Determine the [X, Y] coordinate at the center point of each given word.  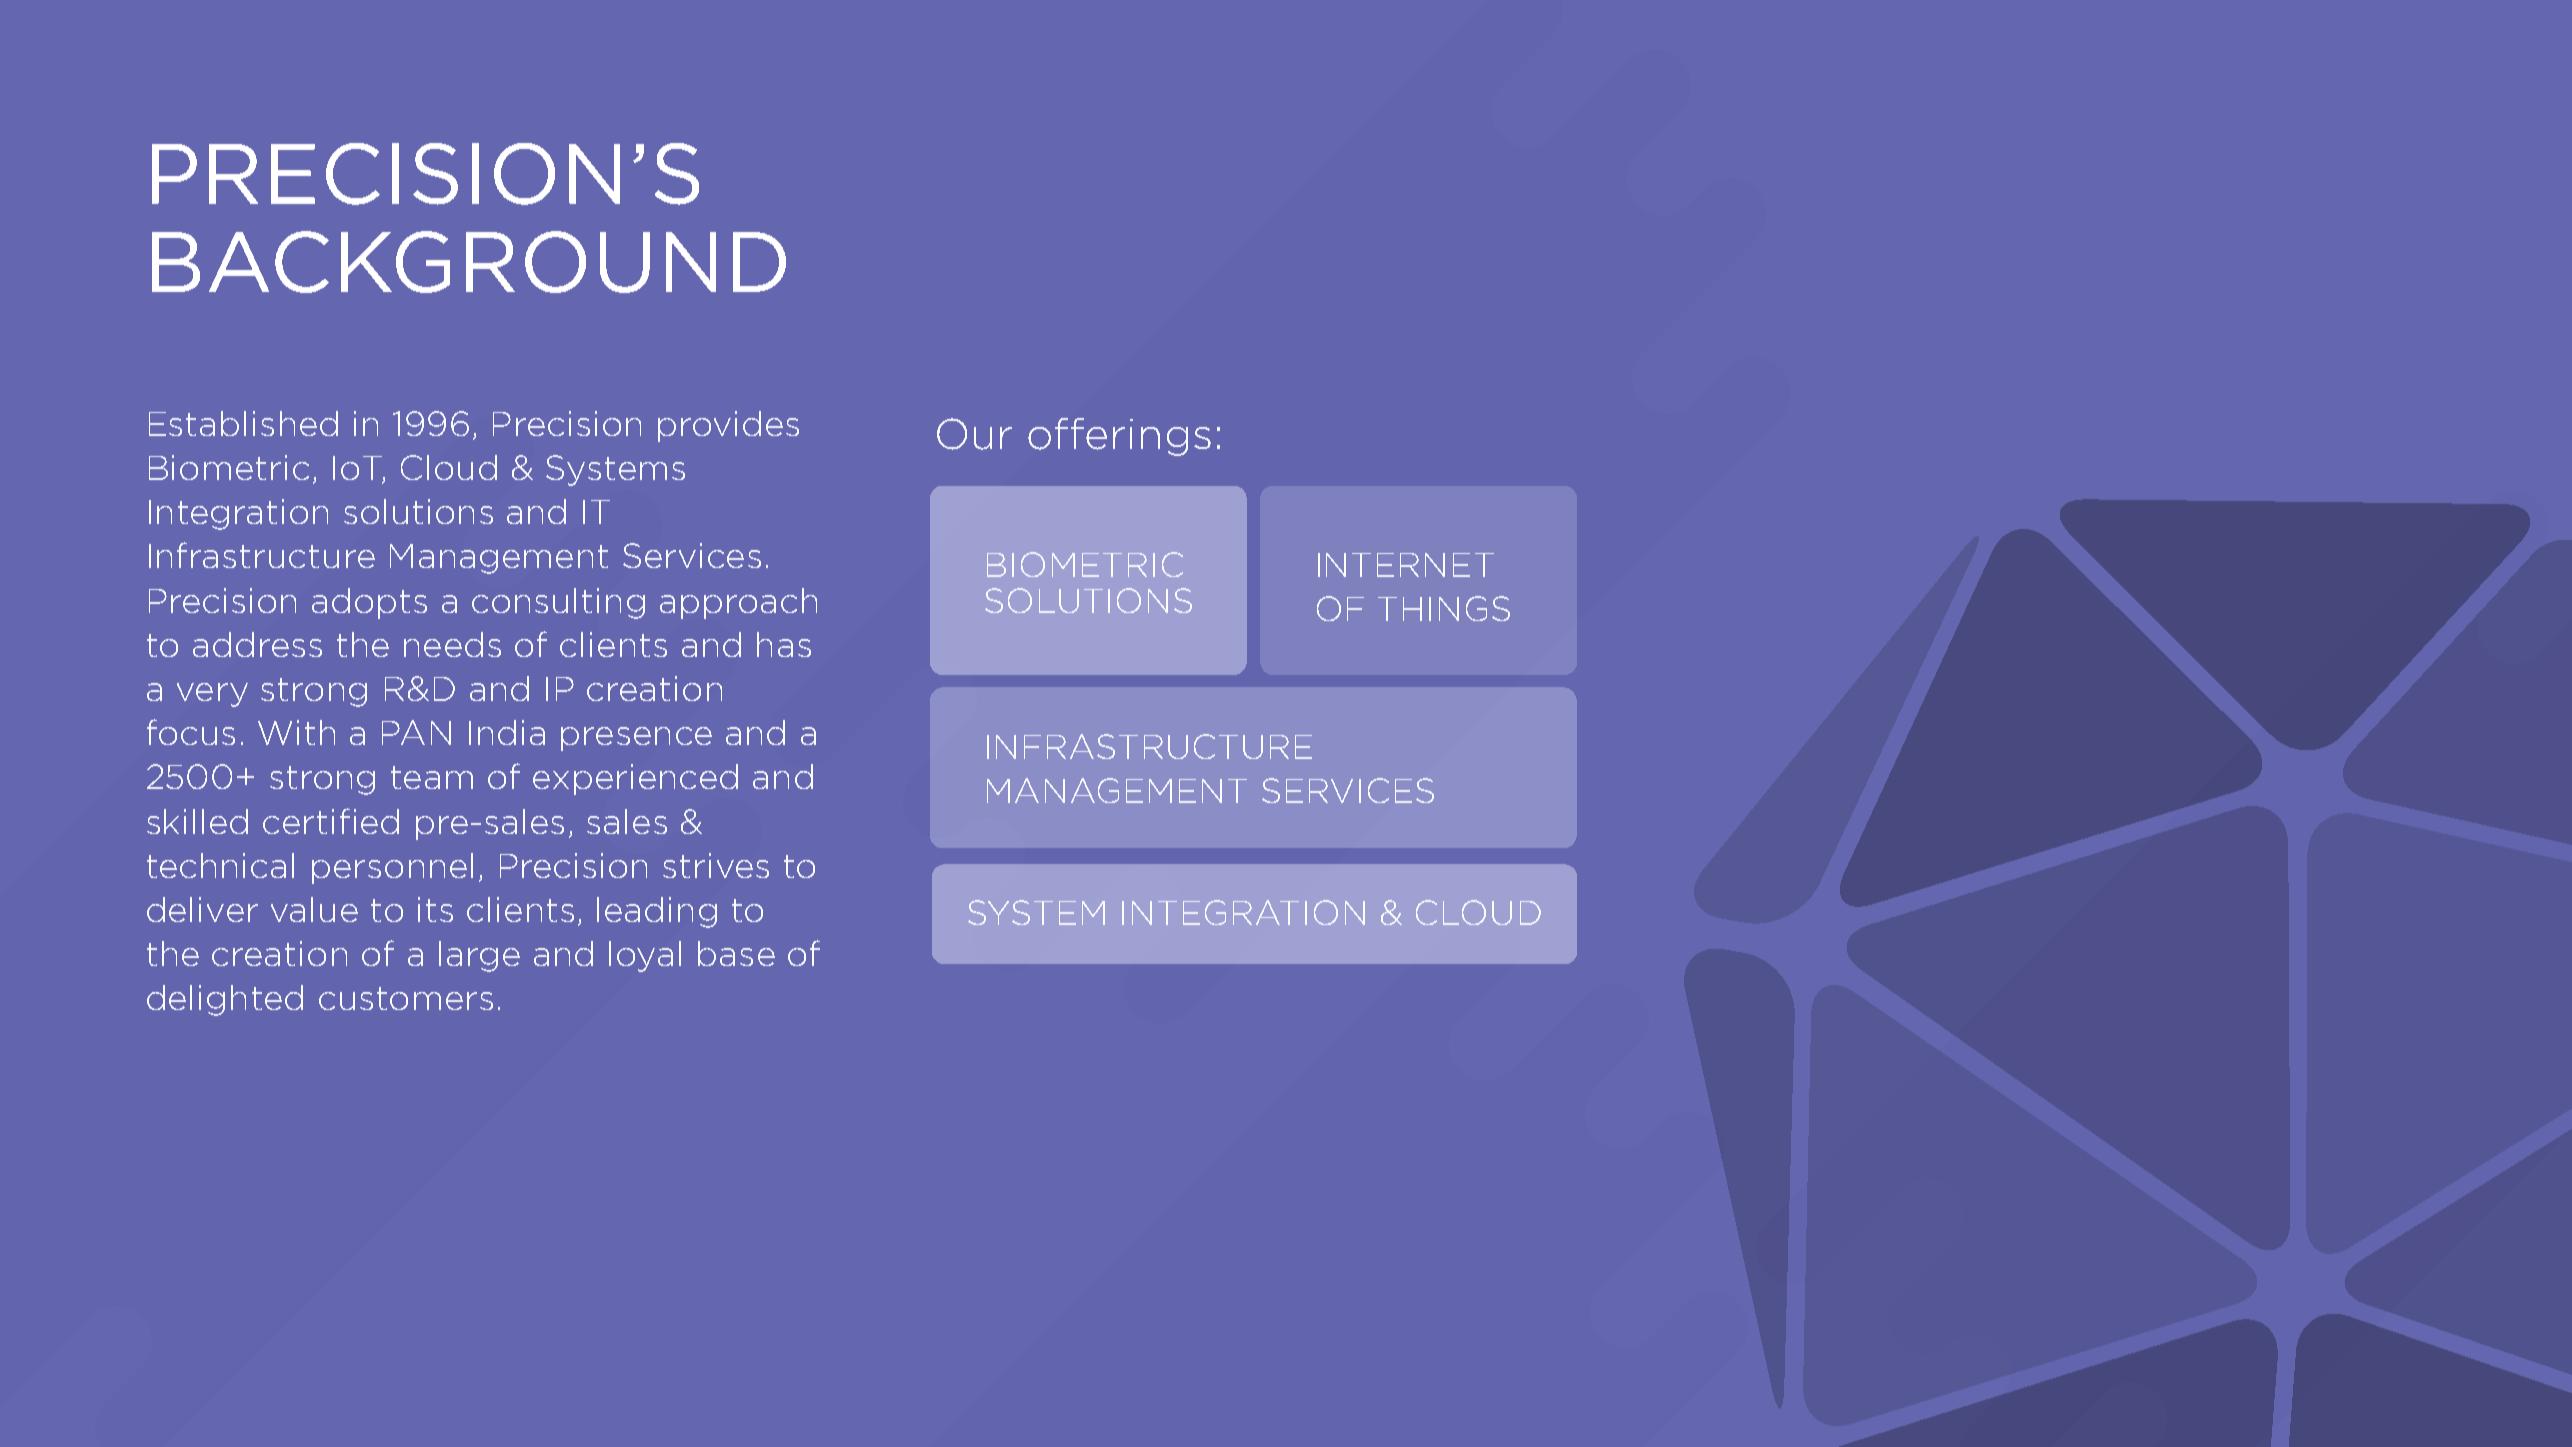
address [257, 644]
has [784, 644]
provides [728, 426]
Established [243, 423]
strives [716, 865]
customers [406, 998]
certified [331, 821]
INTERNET [1406, 565]
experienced [635, 779]
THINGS [1444, 608]
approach [738, 603]
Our [974, 434]
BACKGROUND [469, 262]
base [736, 953]
